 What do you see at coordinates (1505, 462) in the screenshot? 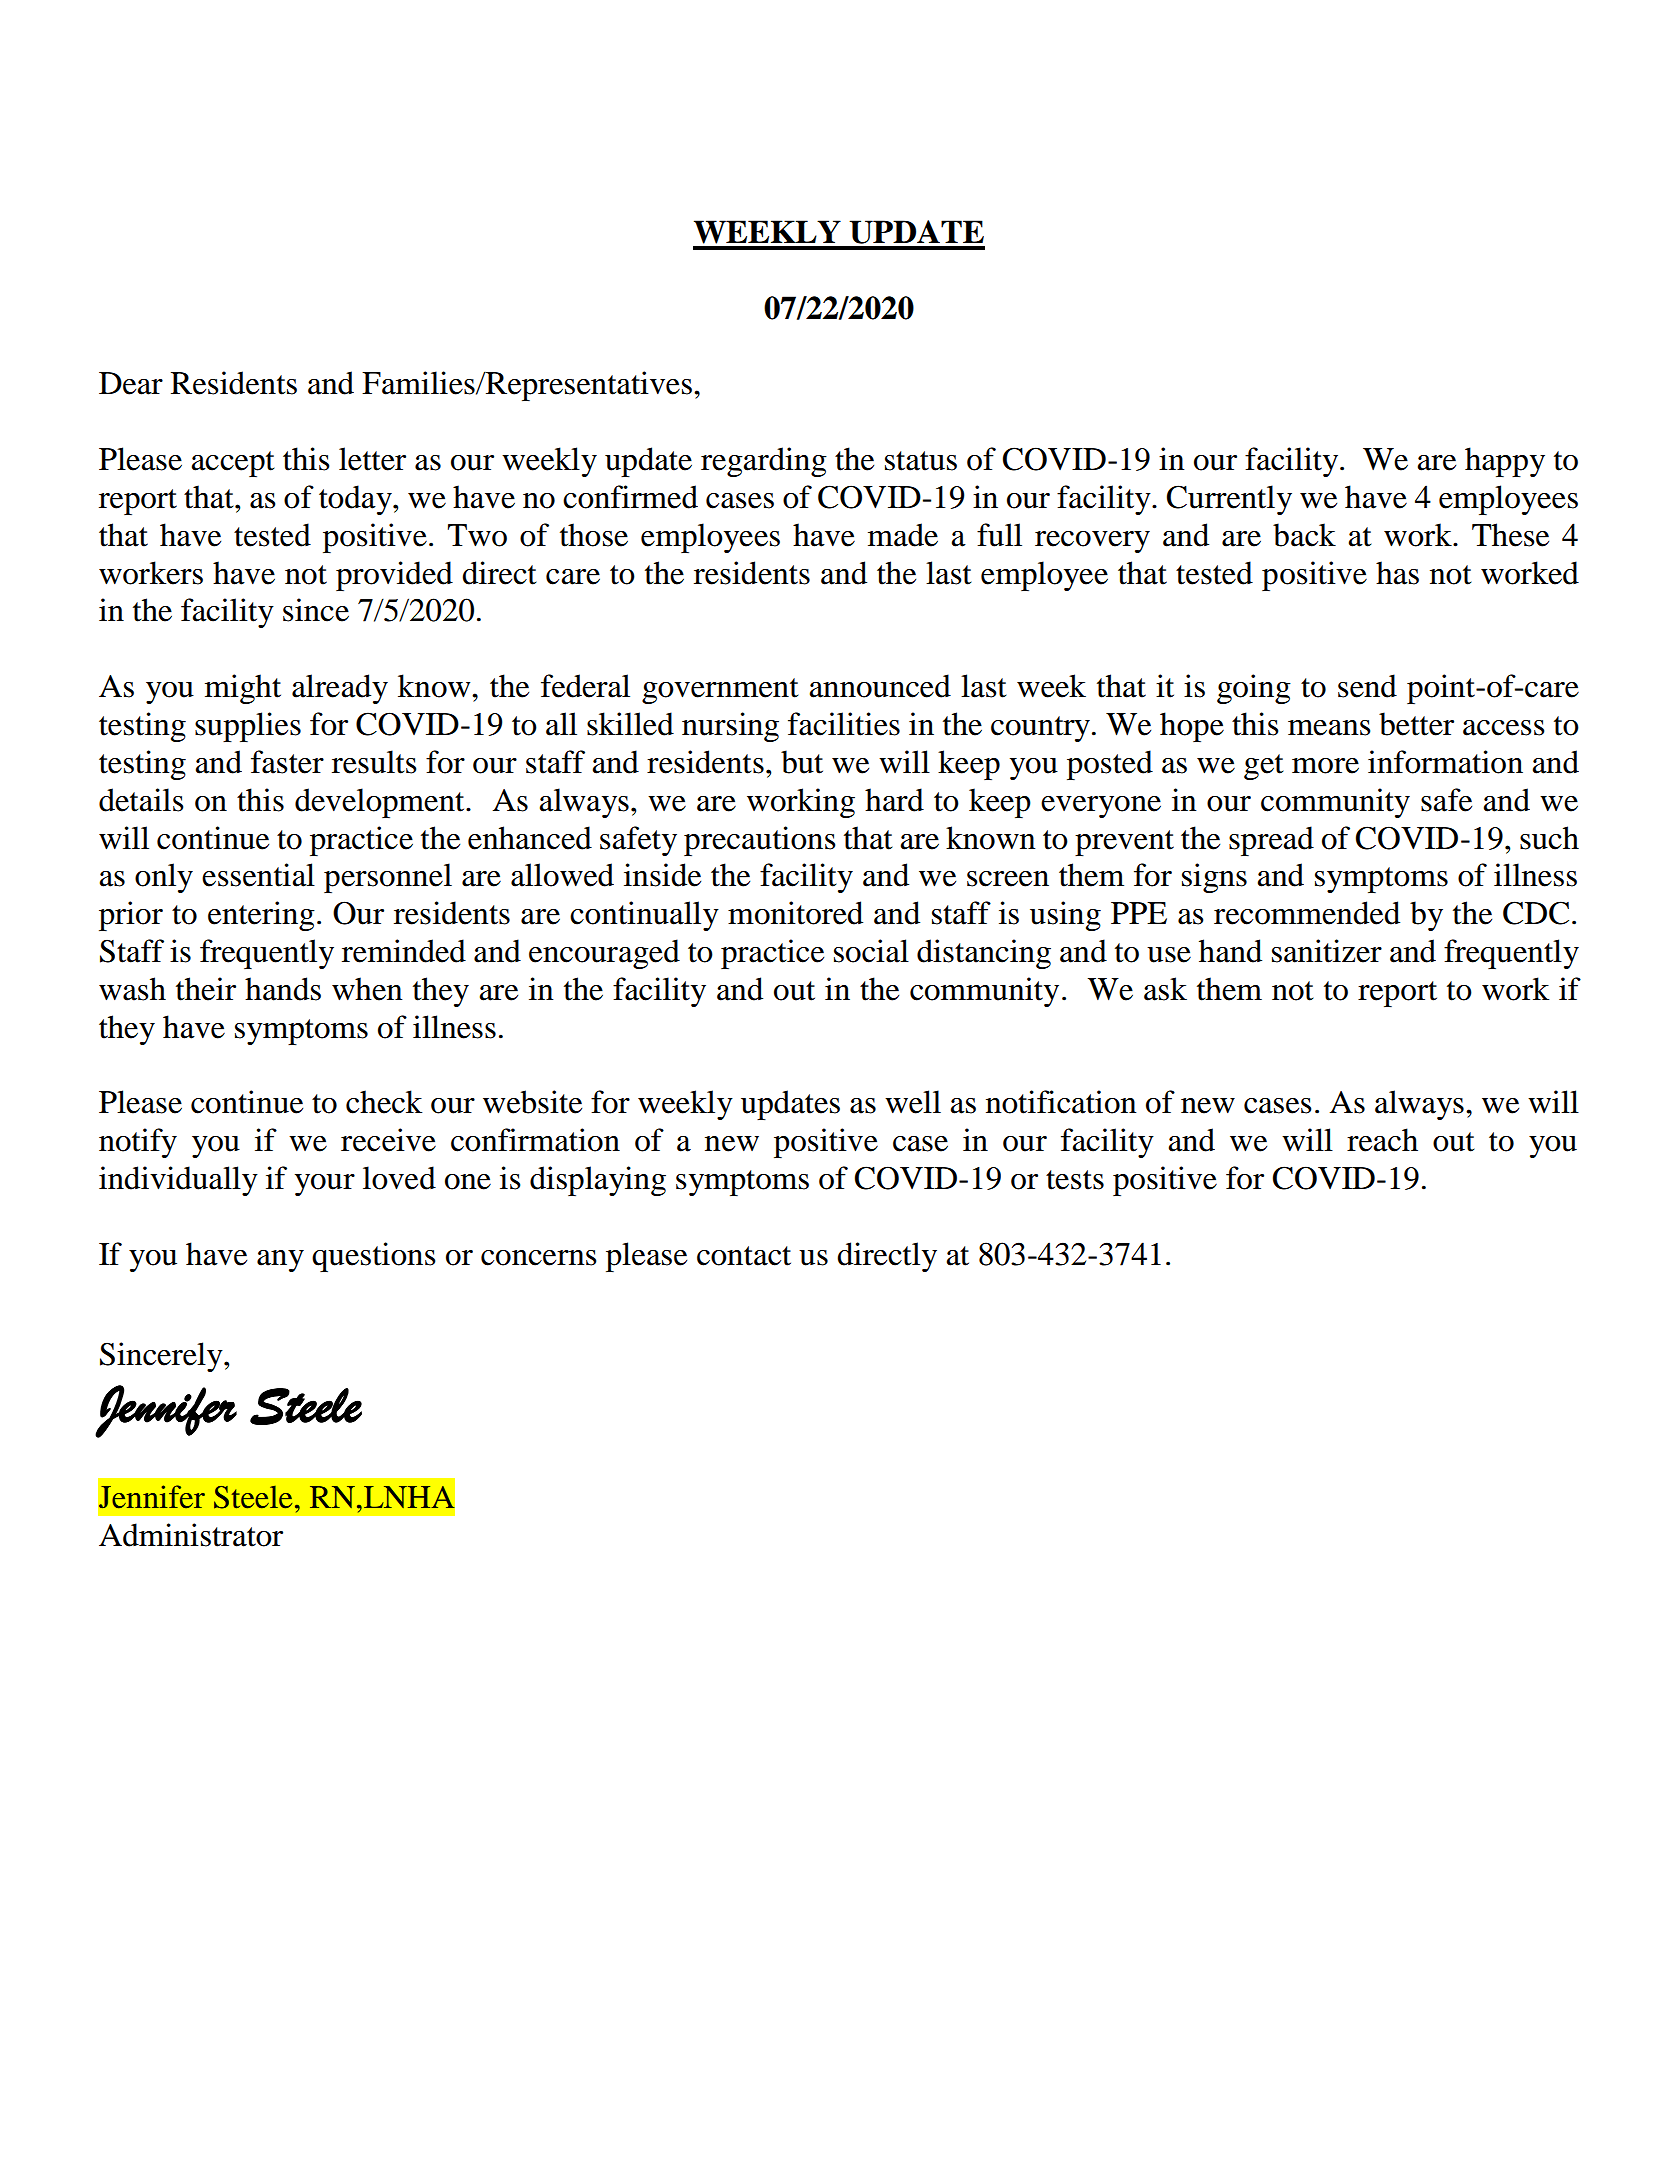
I see `happy` at bounding box center [1505, 462].
